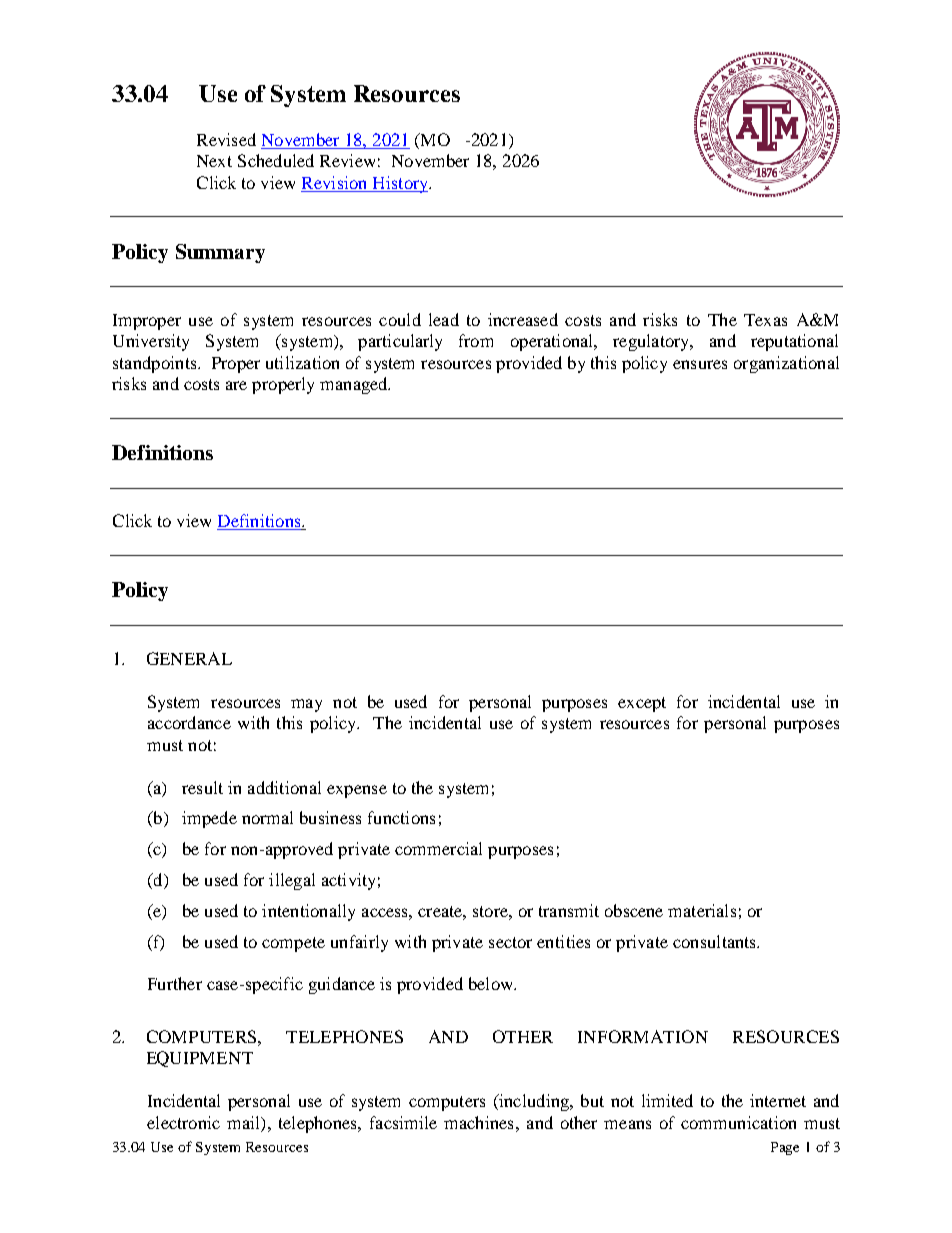 The height and width of the page is (1233, 952). What do you see at coordinates (244, 1122) in the page?
I see `mail` at bounding box center [244, 1122].
